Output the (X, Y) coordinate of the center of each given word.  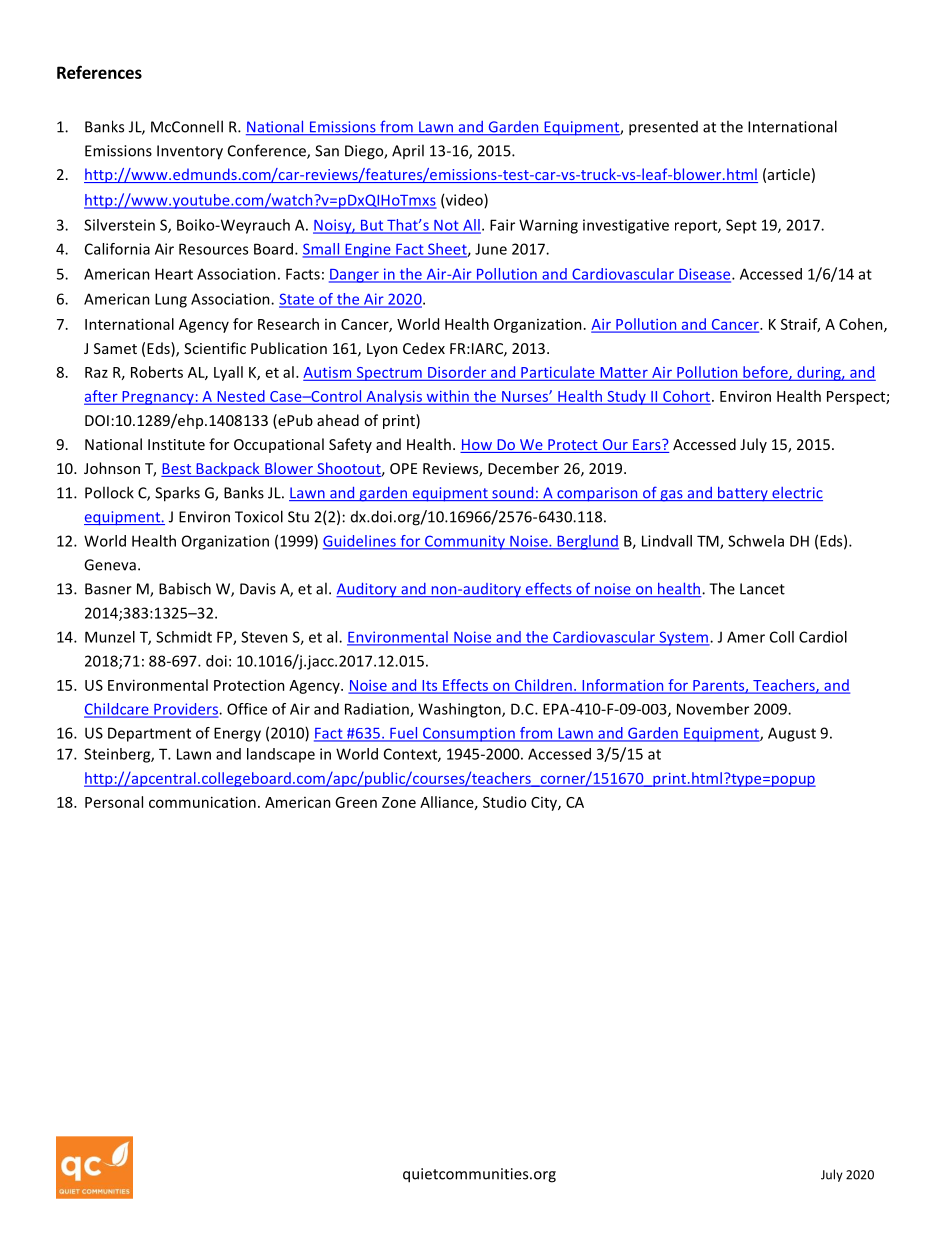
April (408, 151)
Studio (504, 802)
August (792, 734)
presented (663, 128)
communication (202, 802)
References (99, 72)
